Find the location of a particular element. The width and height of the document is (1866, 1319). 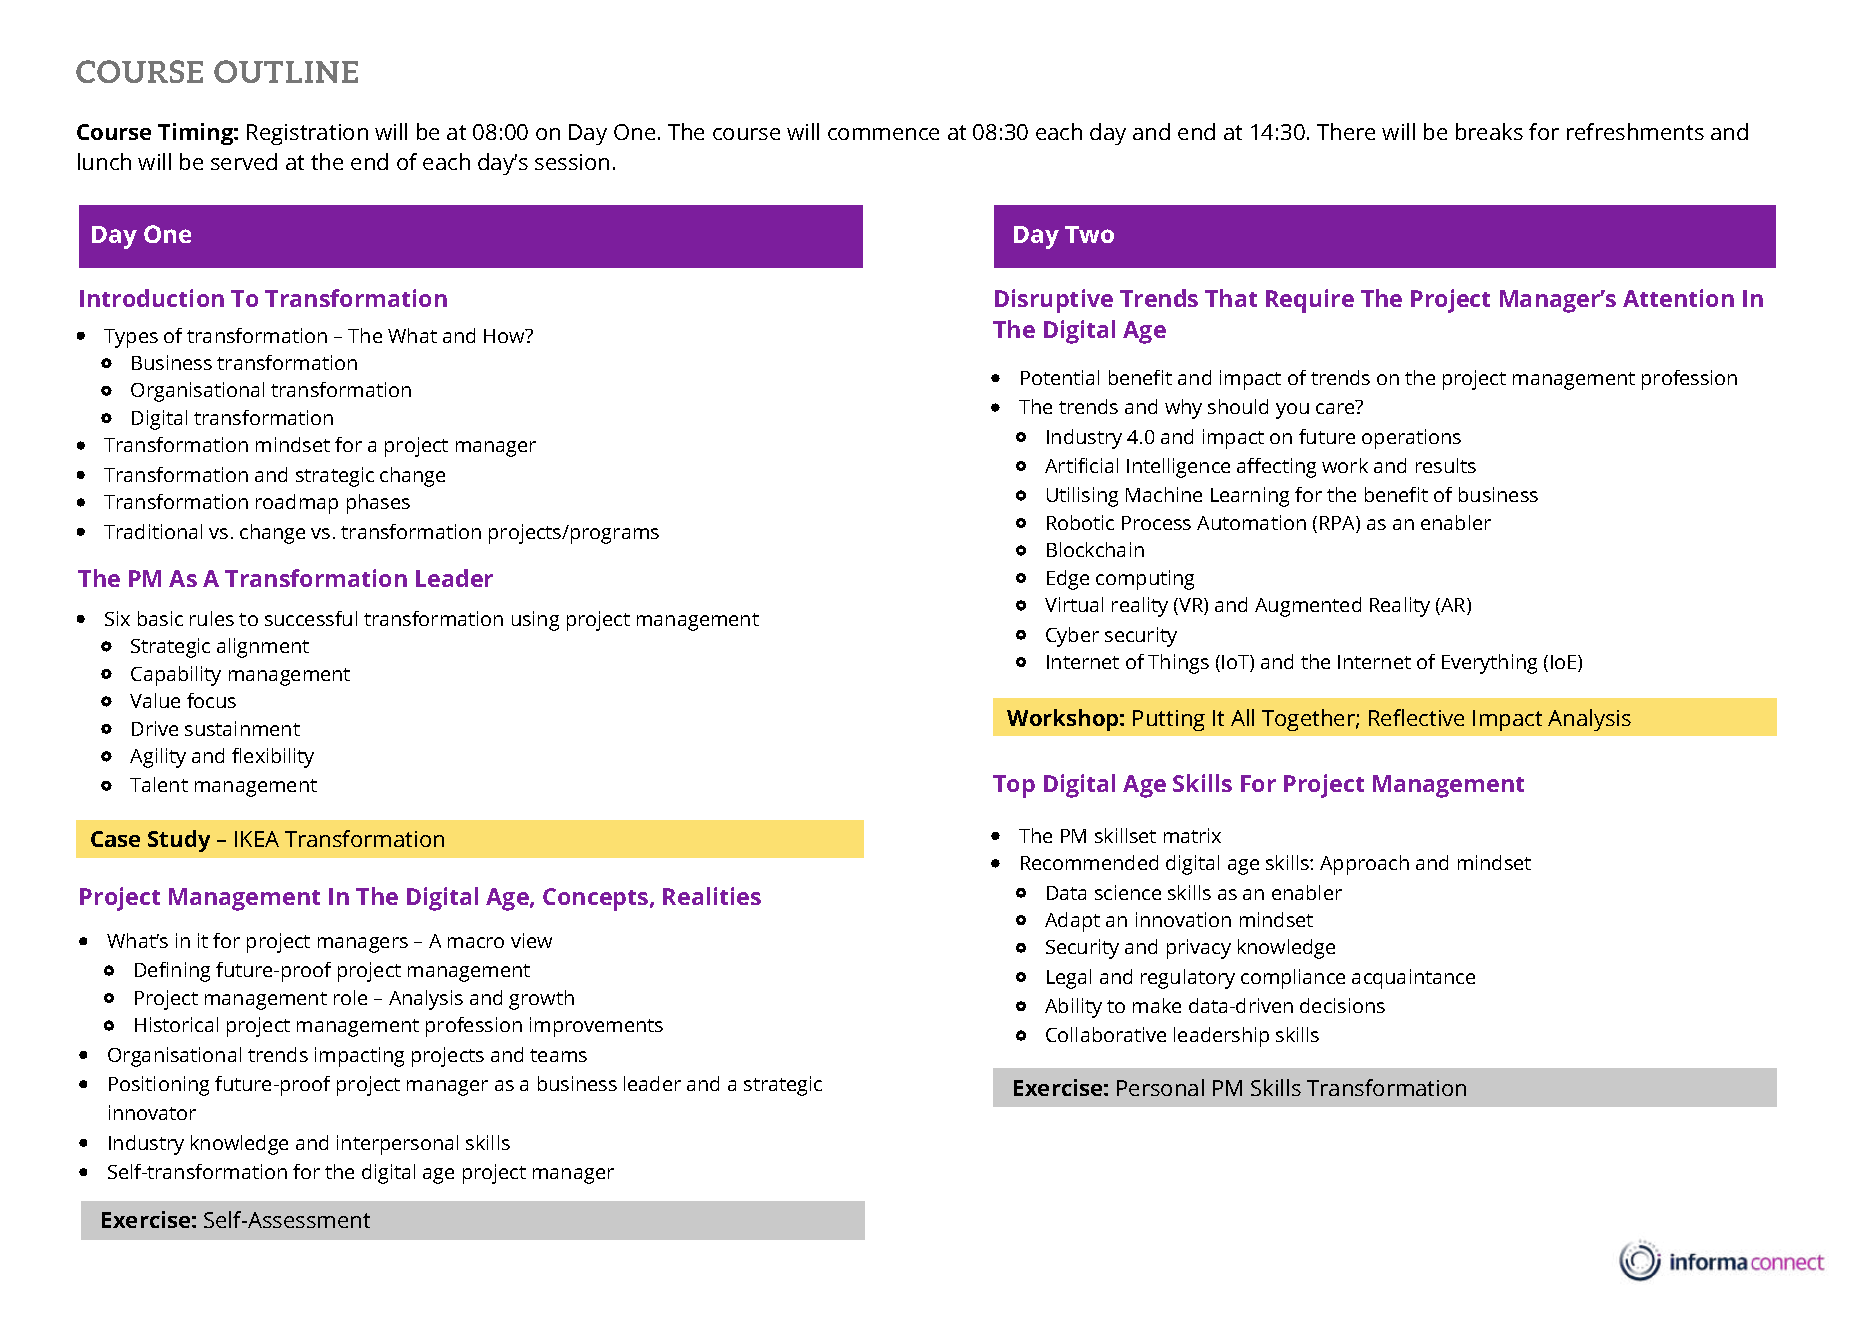

breaks is located at coordinates (1489, 131).
